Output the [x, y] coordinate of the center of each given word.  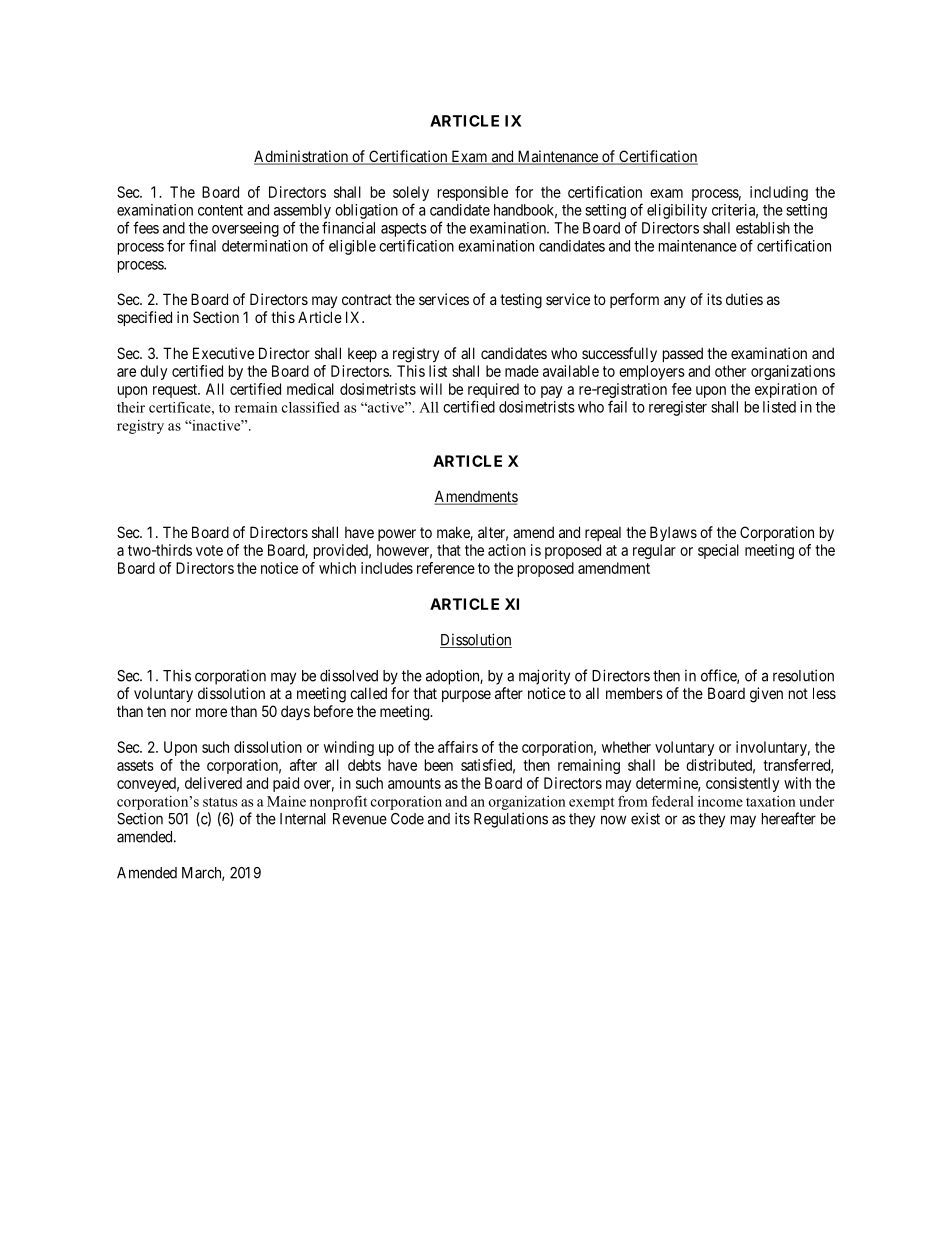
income [720, 801]
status [220, 802]
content [220, 210]
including [779, 193]
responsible [473, 193]
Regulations [511, 820]
